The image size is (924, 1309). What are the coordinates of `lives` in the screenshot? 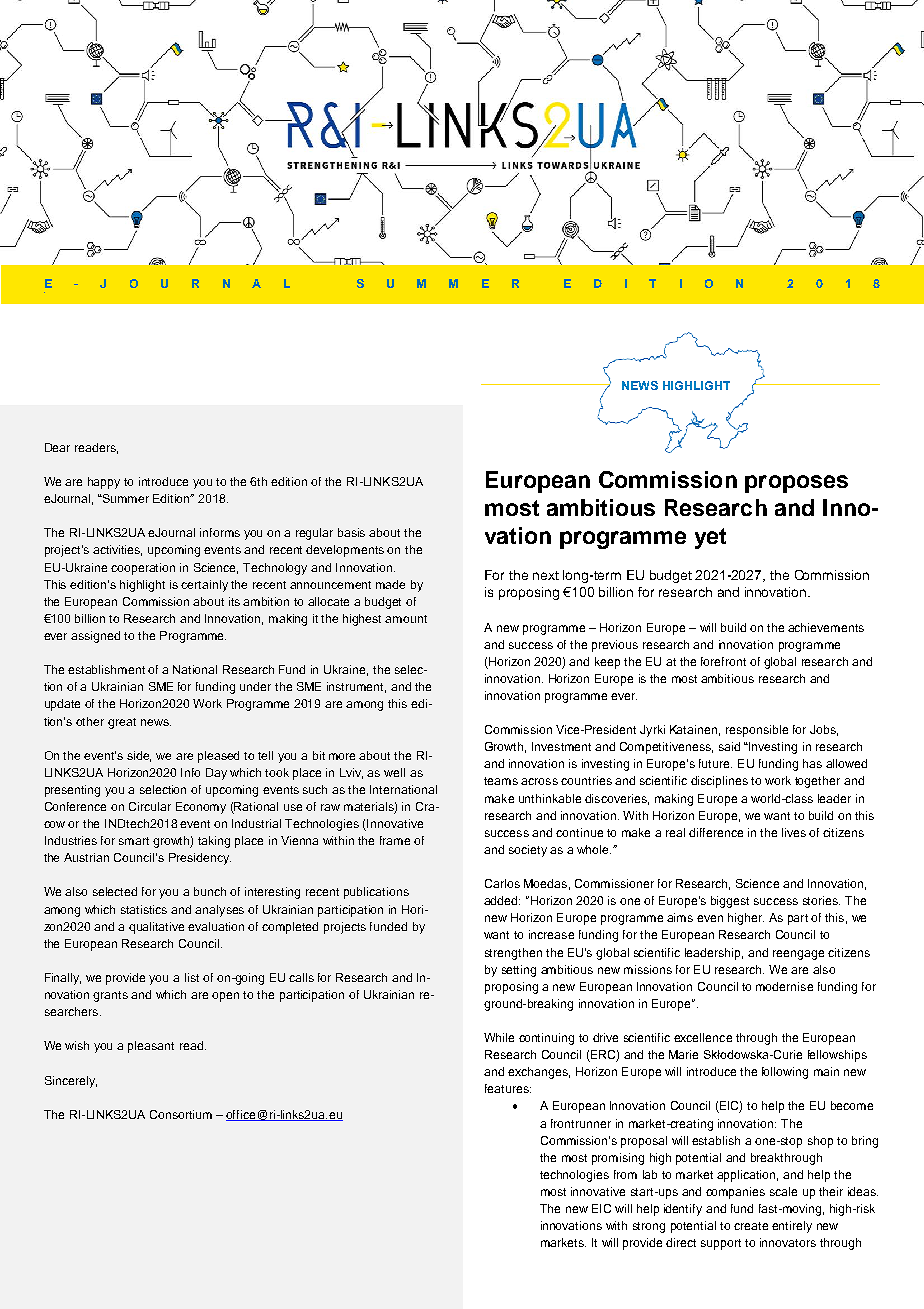 It's located at (794, 832).
